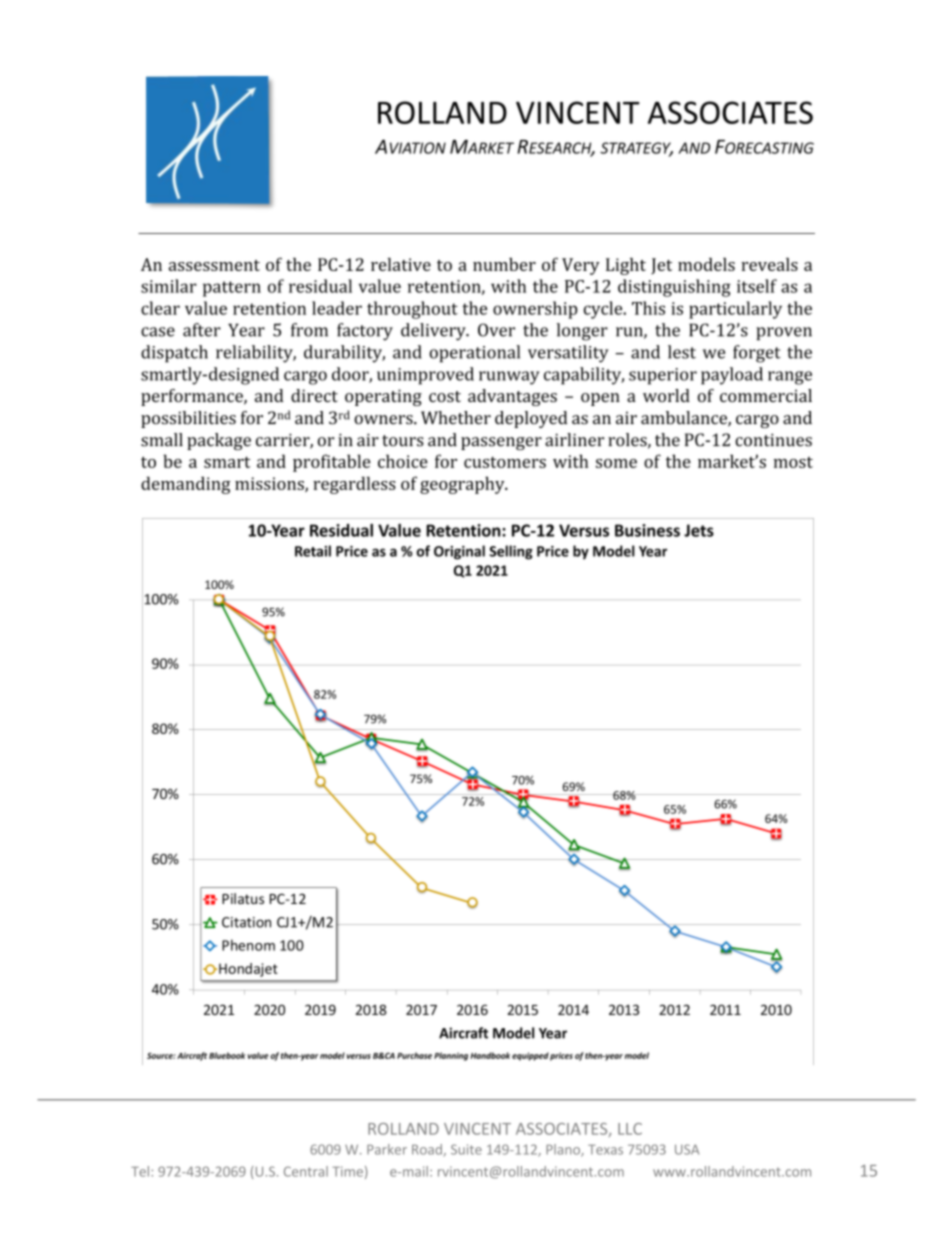  Describe the element at coordinates (232, 289) in the page. I see `pattern` at that location.
